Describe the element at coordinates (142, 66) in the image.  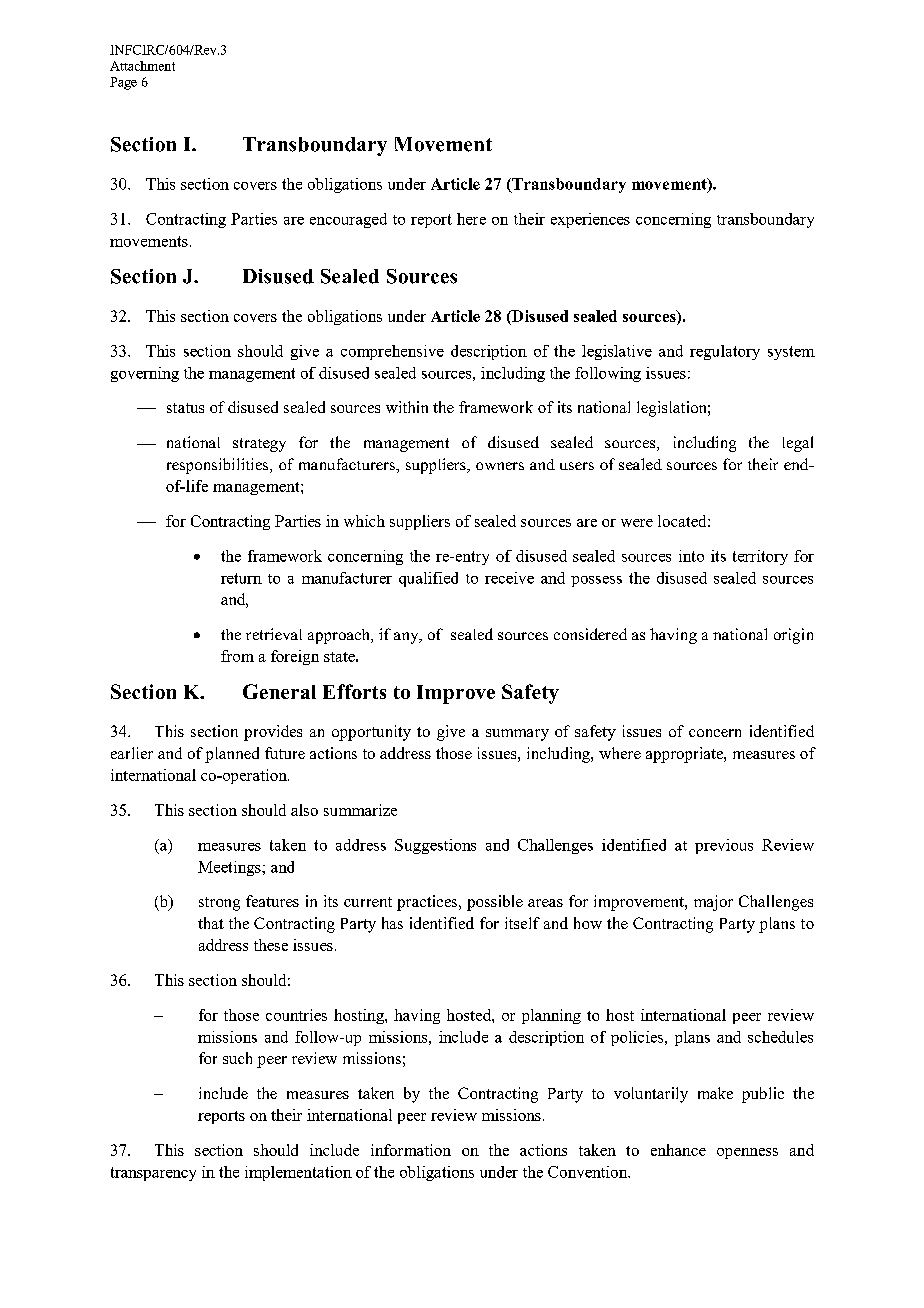
I see `Attachment` at that location.
